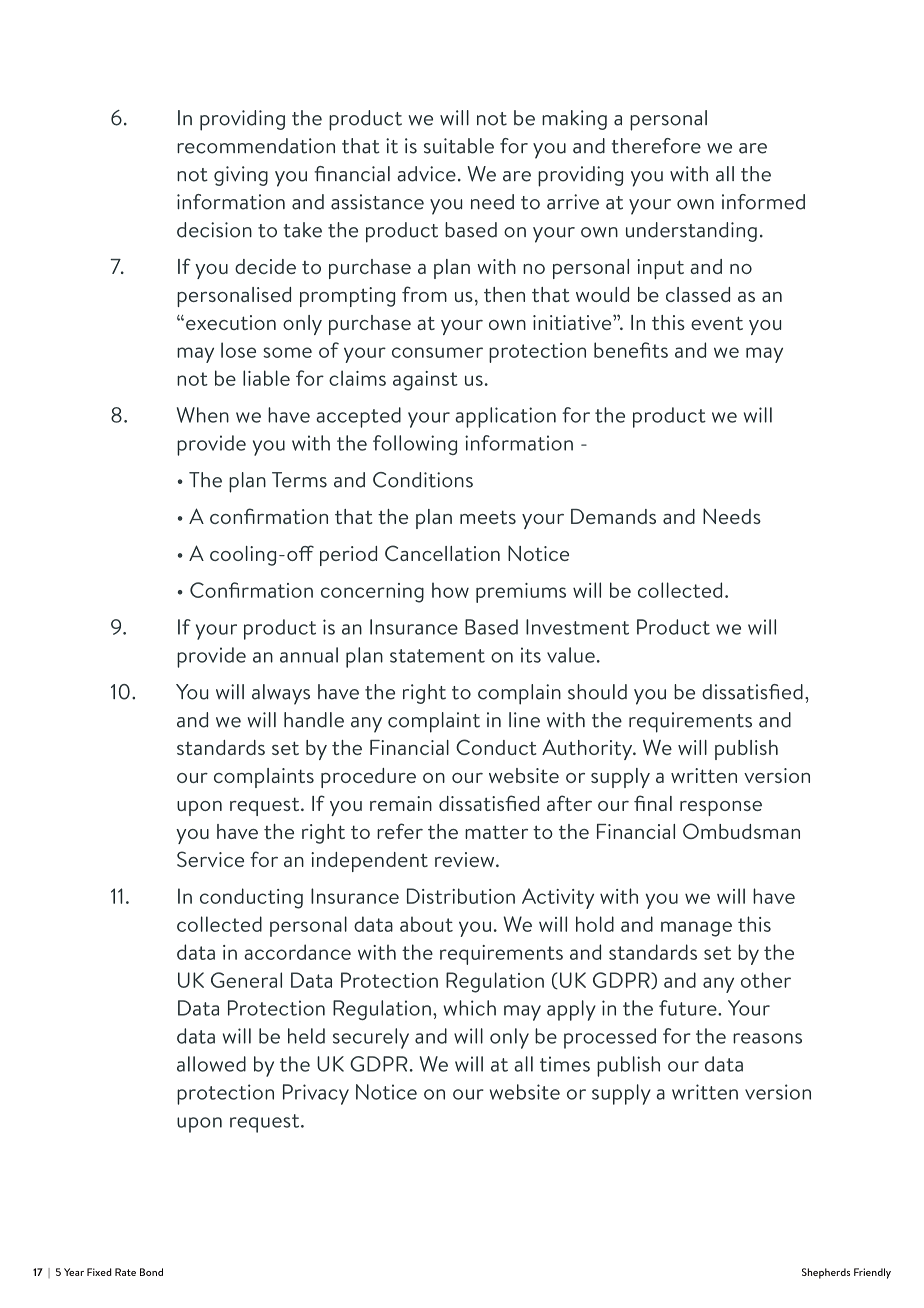  Describe the element at coordinates (151, 1272) in the screenshot. I see `Bond` at that location.
